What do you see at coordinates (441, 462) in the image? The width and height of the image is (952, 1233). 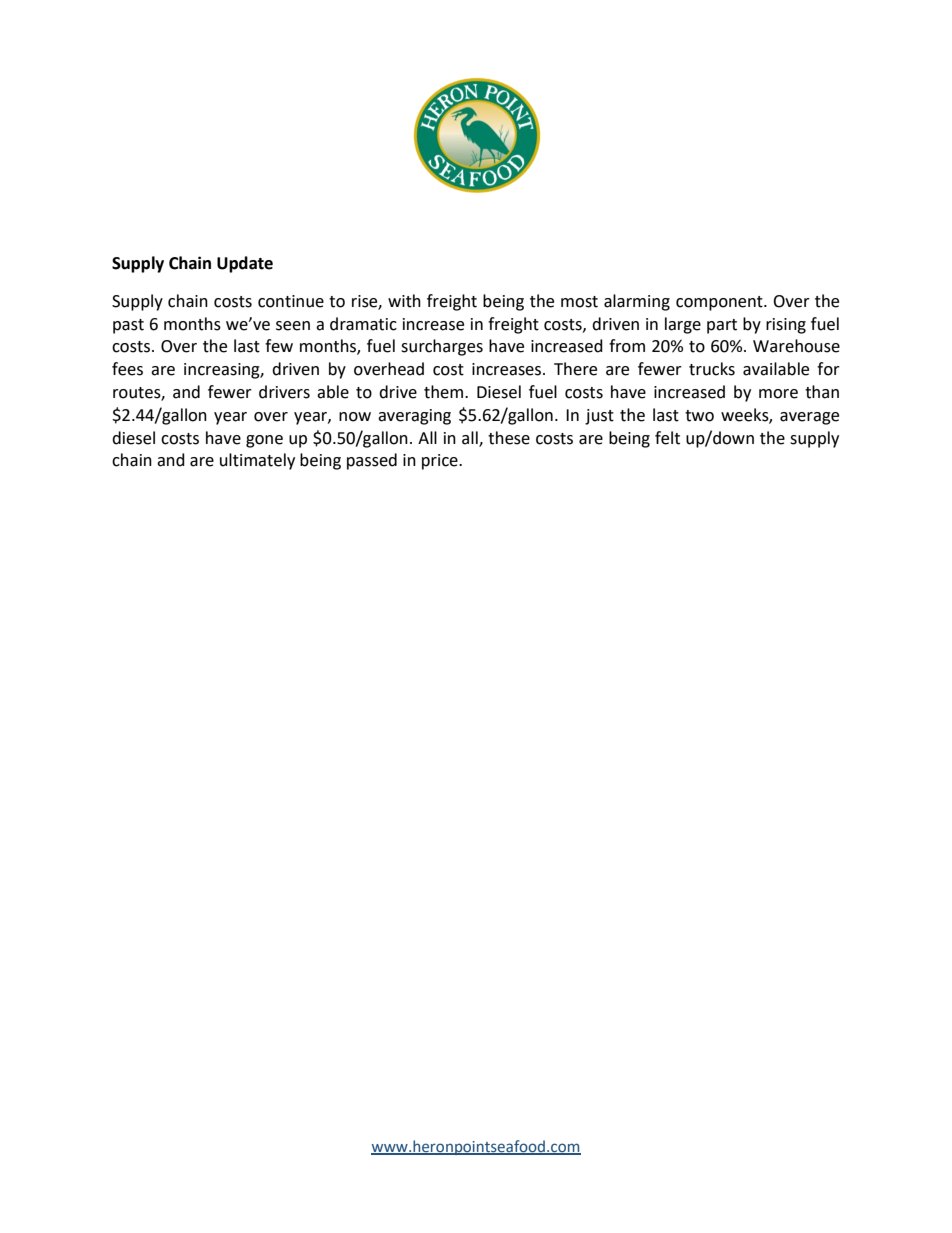 I see `price` at bounding box center [441, 462].
